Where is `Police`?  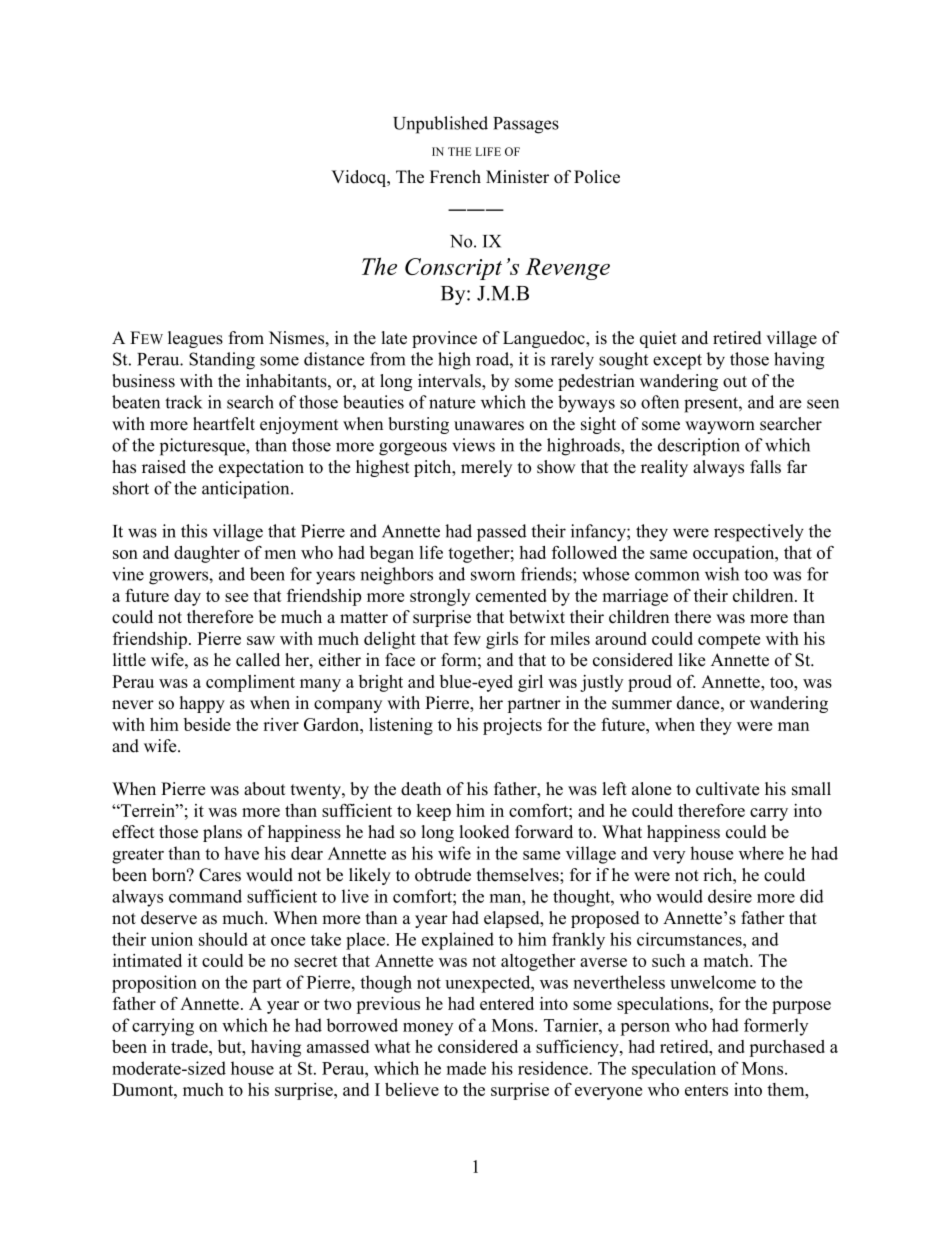 Police is located at coordinates (597, 177).
